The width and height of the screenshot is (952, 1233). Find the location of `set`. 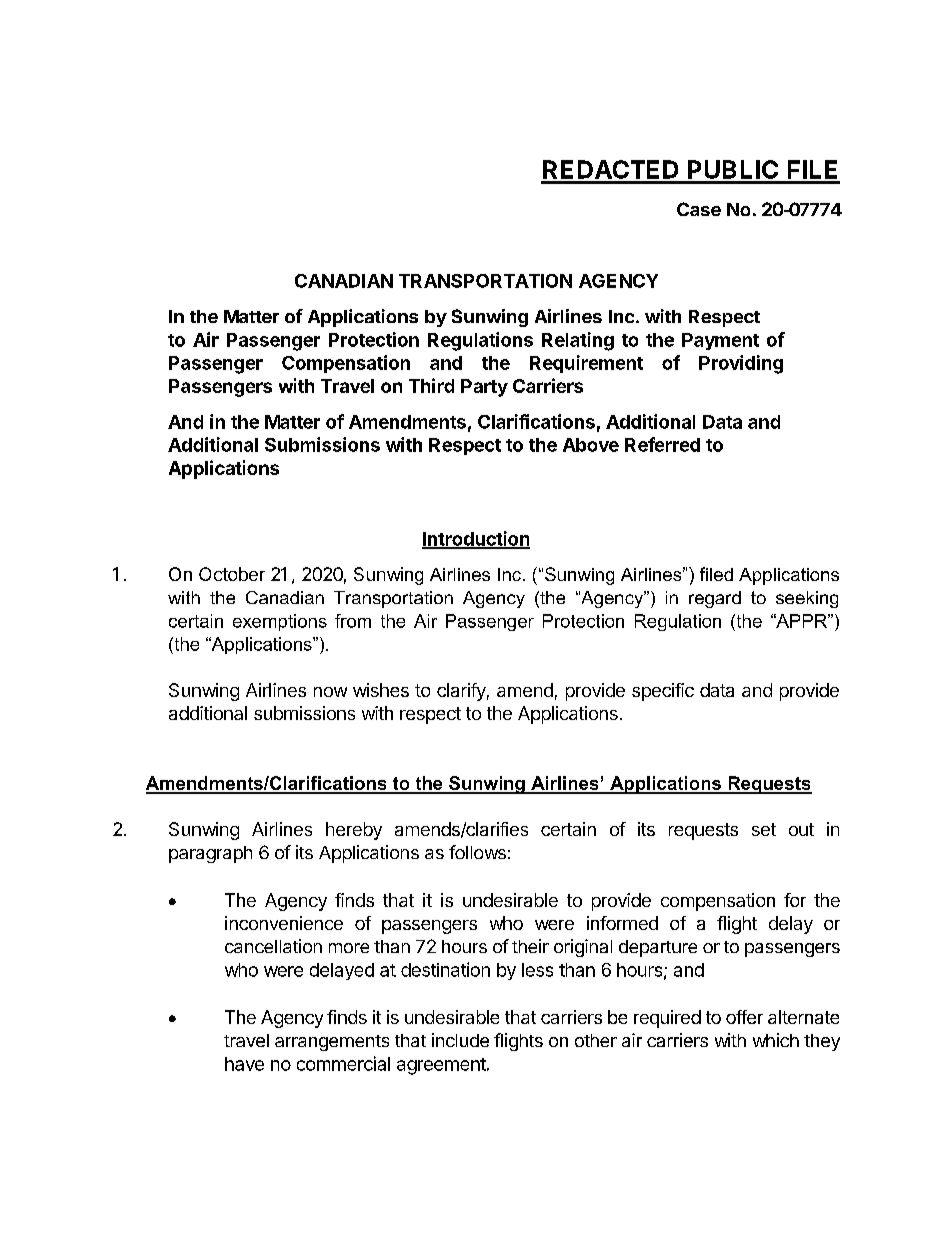

set is located at coordinates (764, 829).
